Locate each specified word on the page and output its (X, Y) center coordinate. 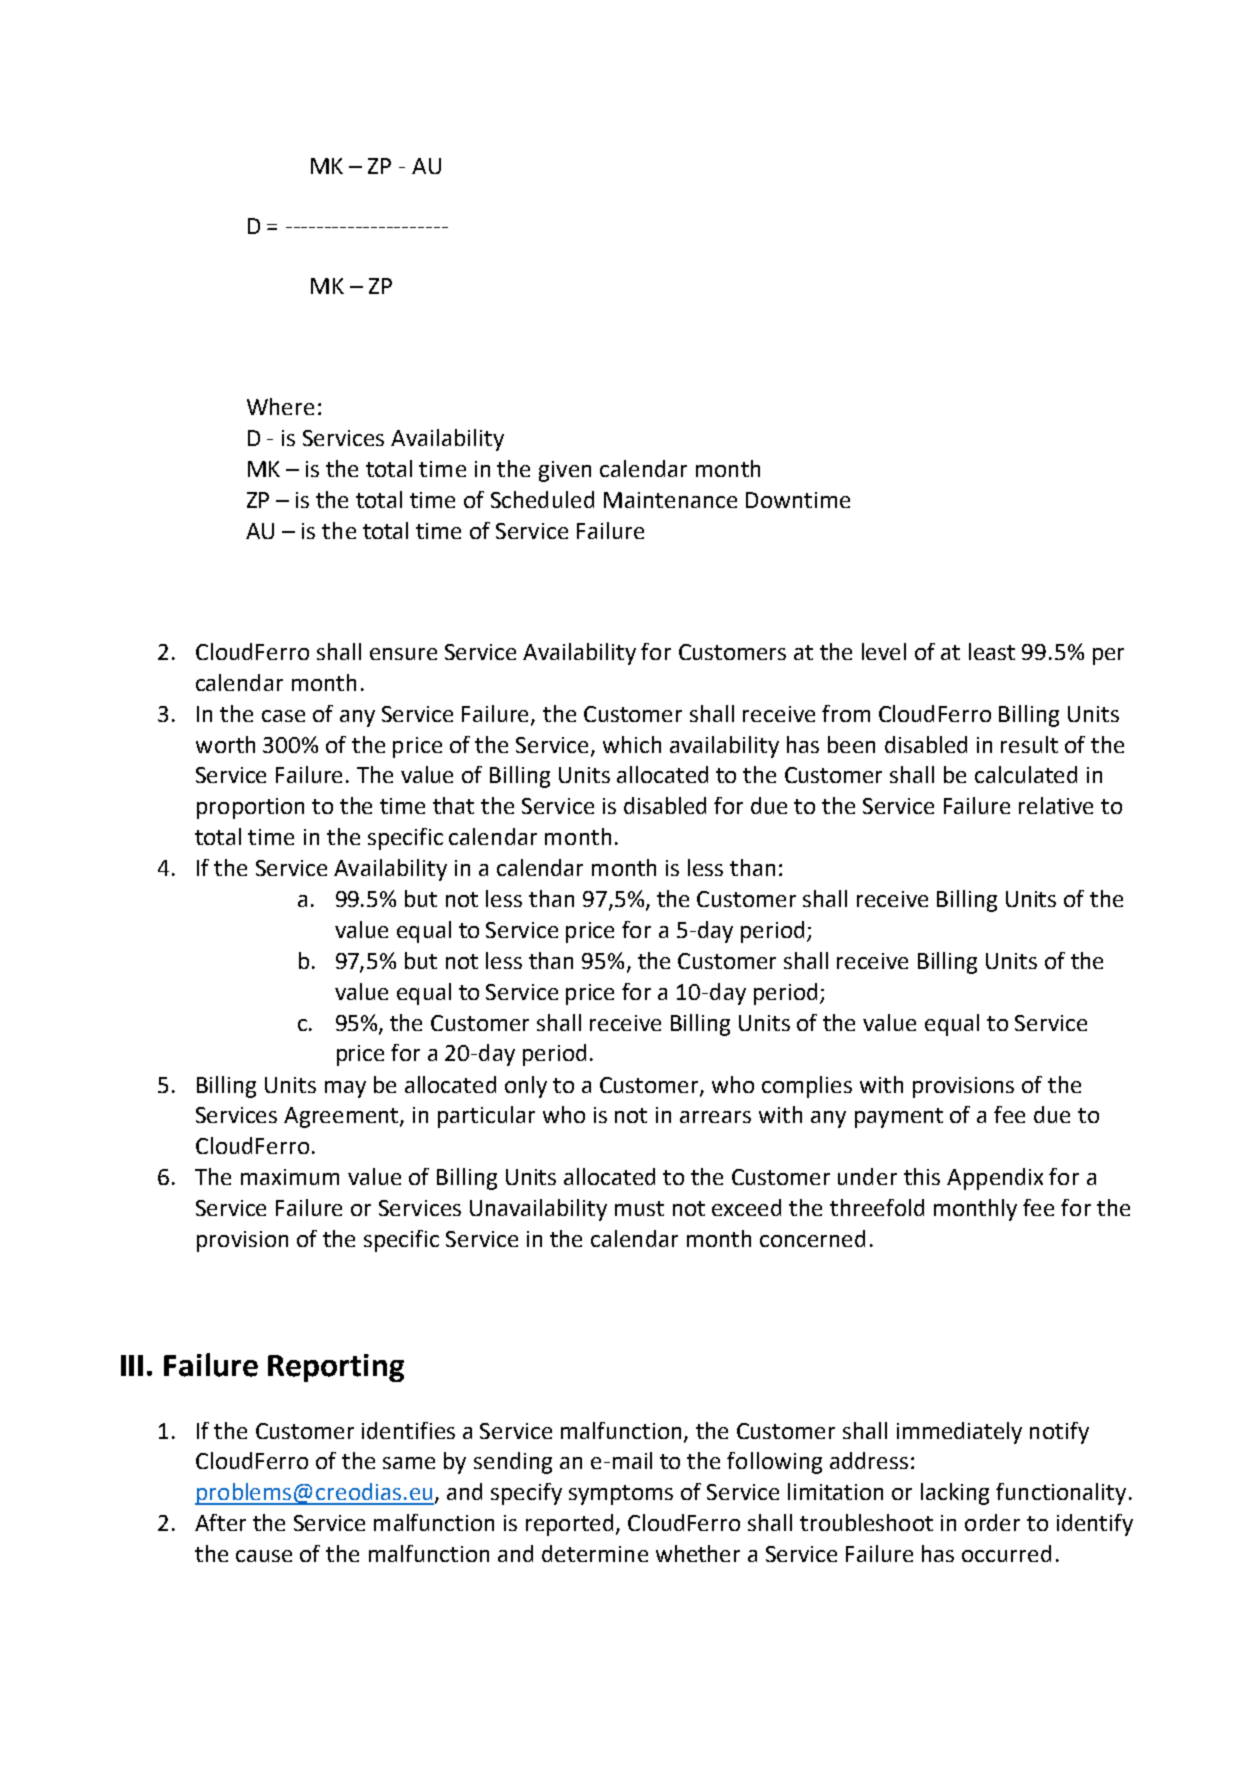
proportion (250, 808)
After (220, 1522)
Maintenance (670, 500)
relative (1056, 805)
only (526, 1087)
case (283, 716)
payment (899, 1118)
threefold (877, 1207)
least (992, 651)
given (565, 471)
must (639, 1208)
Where (280, 406)
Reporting (336, 1368)
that (453, 805)
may (345, 1089)
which (632, 744)
